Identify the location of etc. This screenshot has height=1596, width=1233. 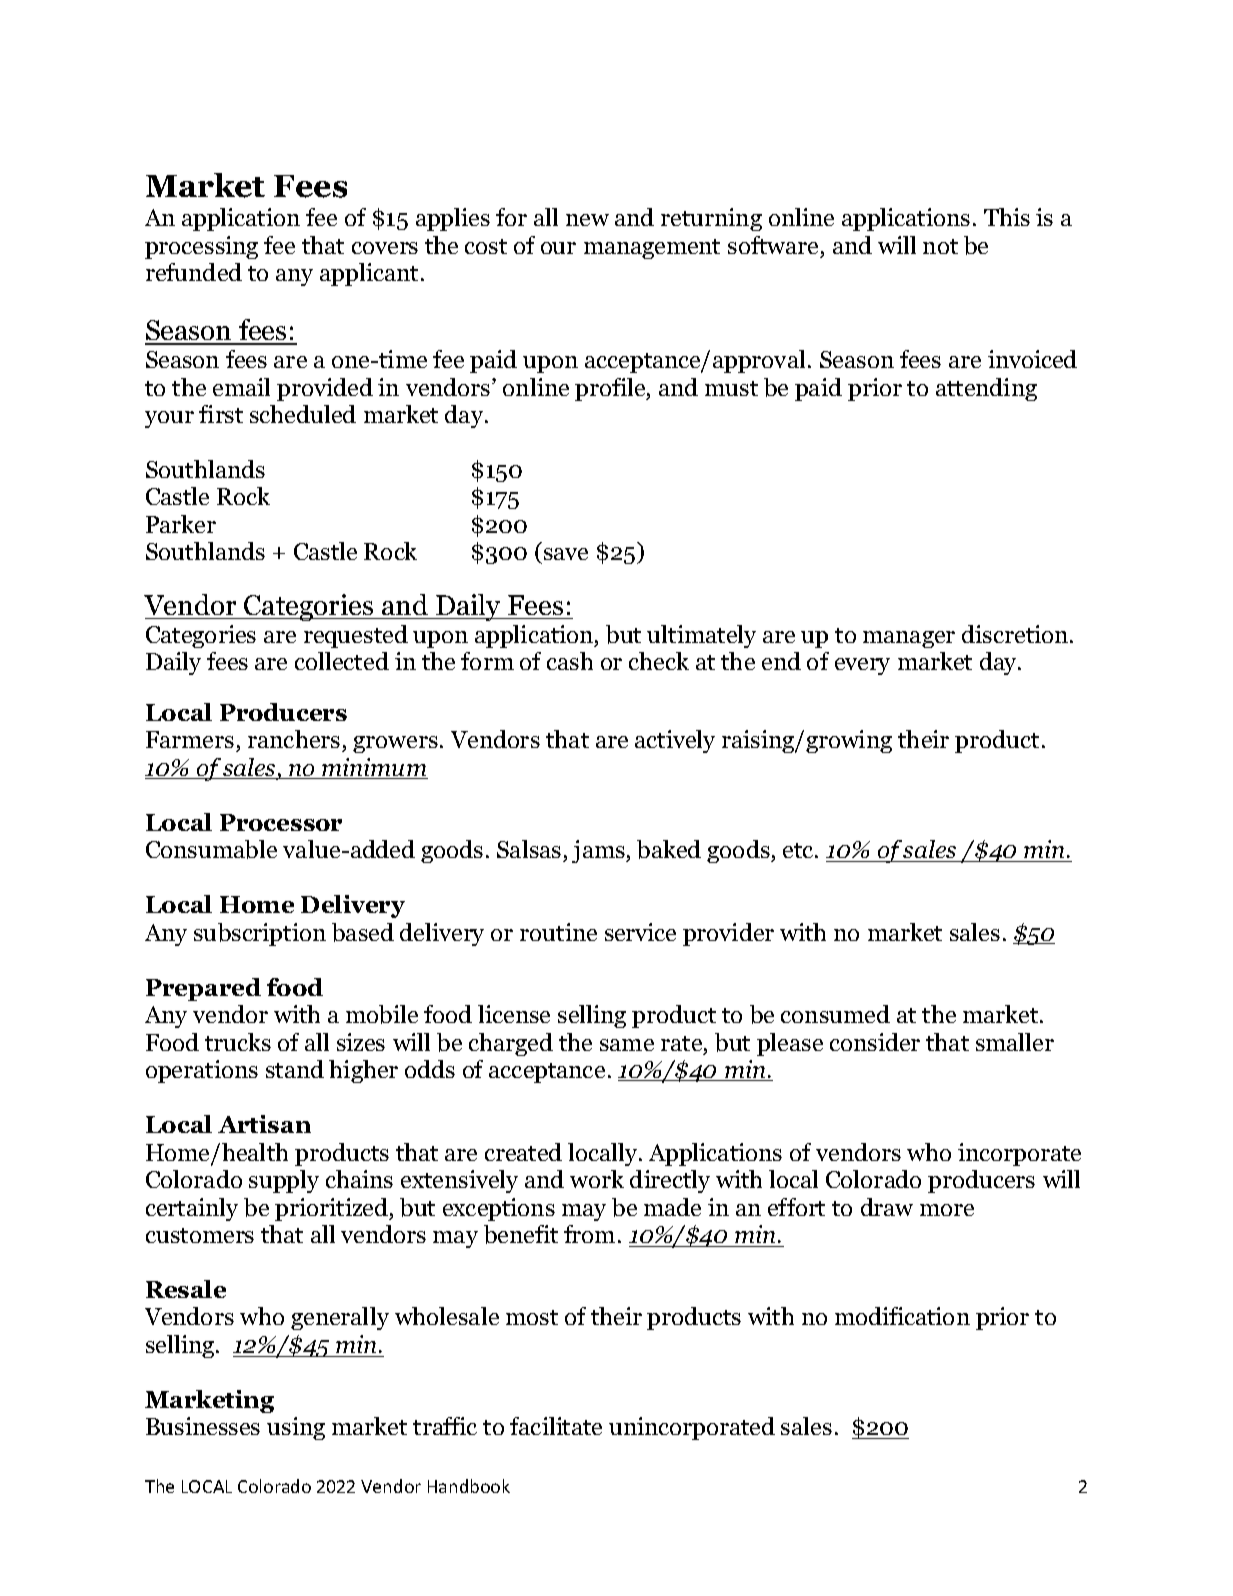
(799, 850).
